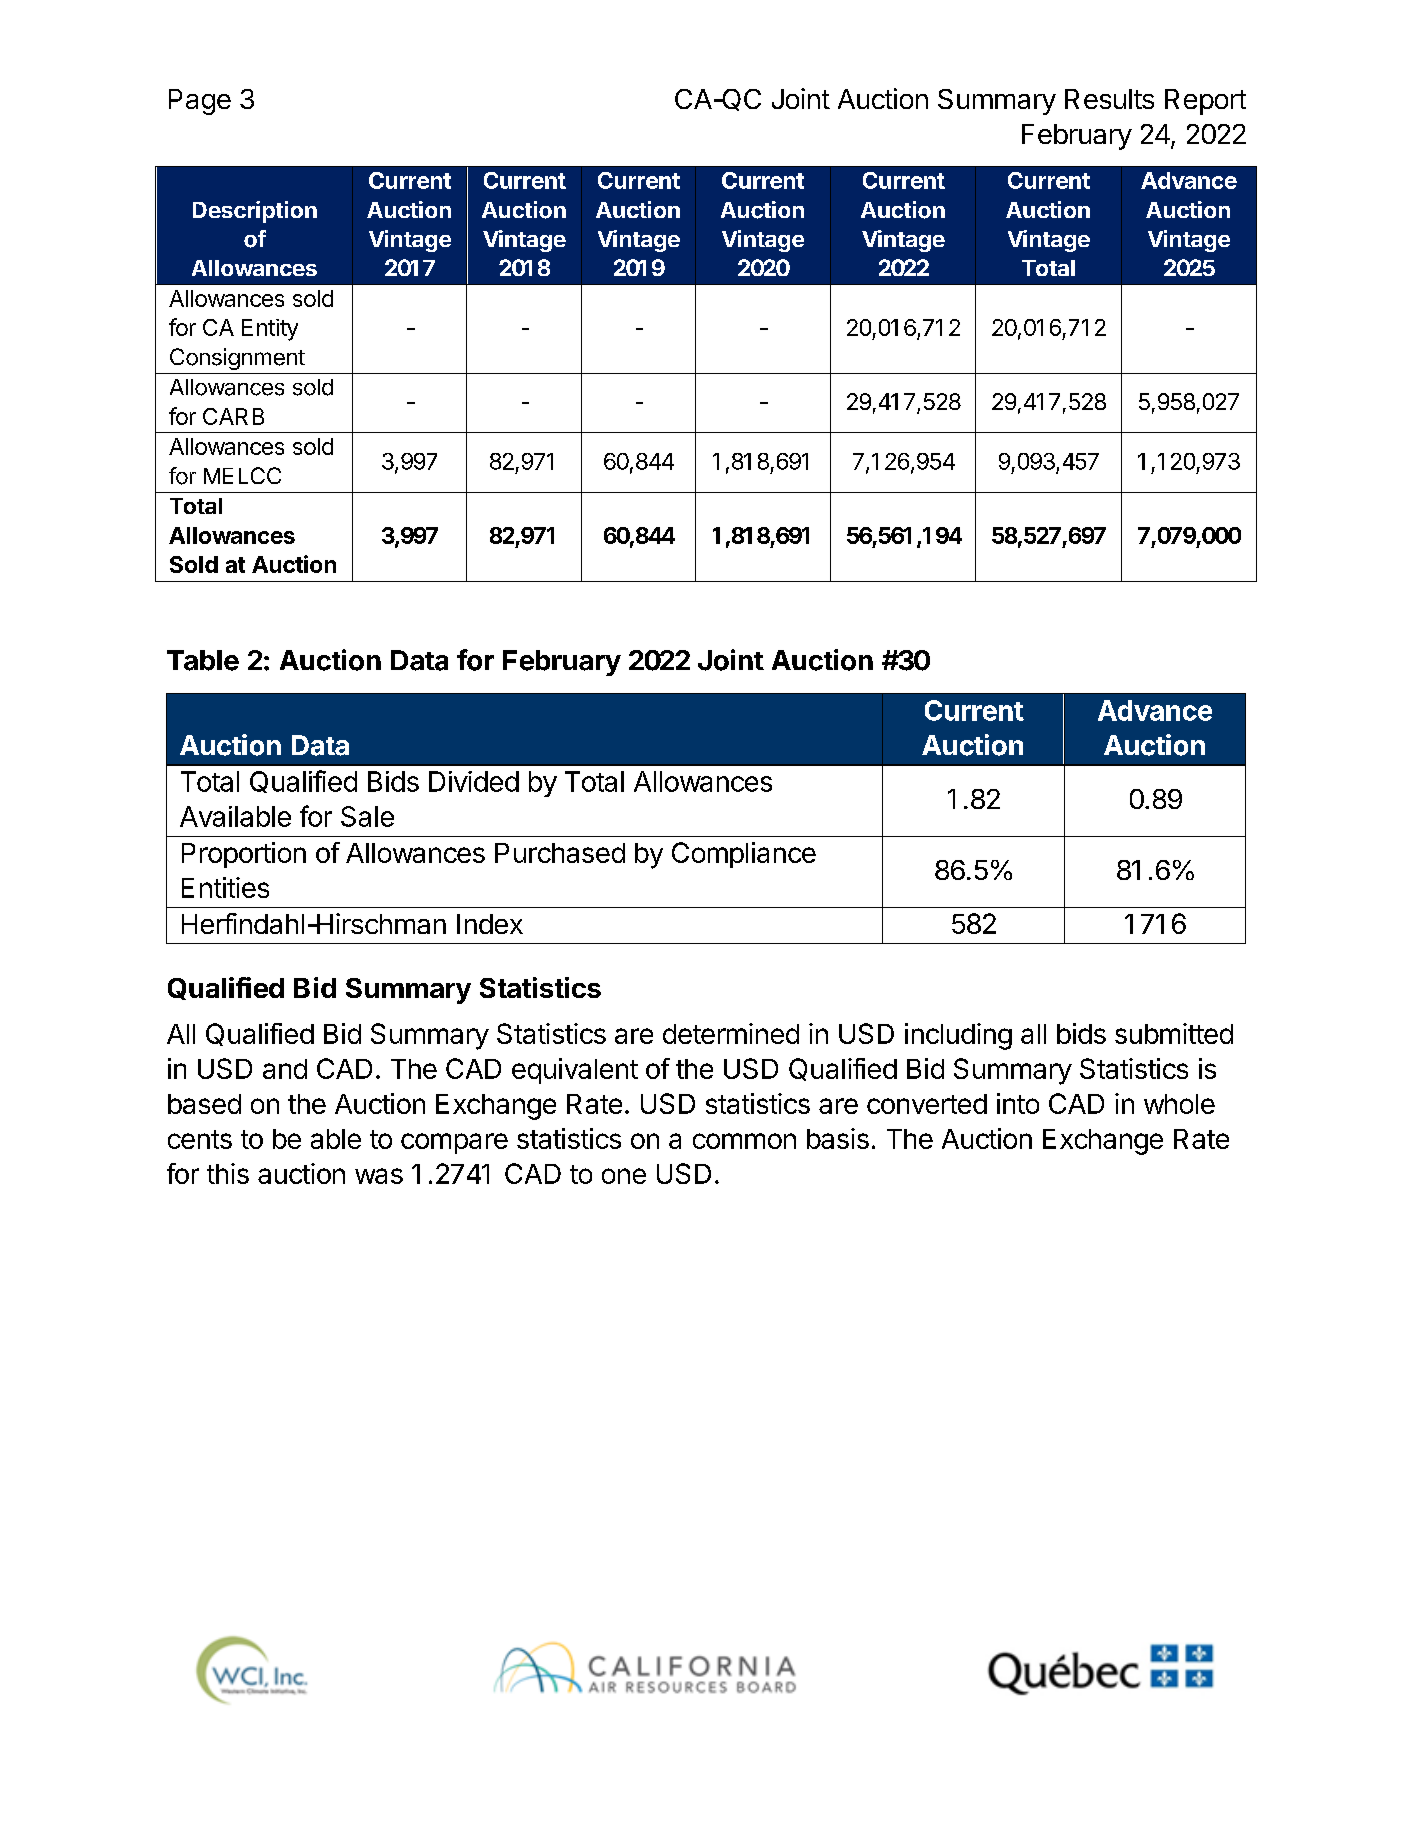 The width and height of the screenshot is (1412, 1827). I want to click on Compliance, so click(744, 855).
